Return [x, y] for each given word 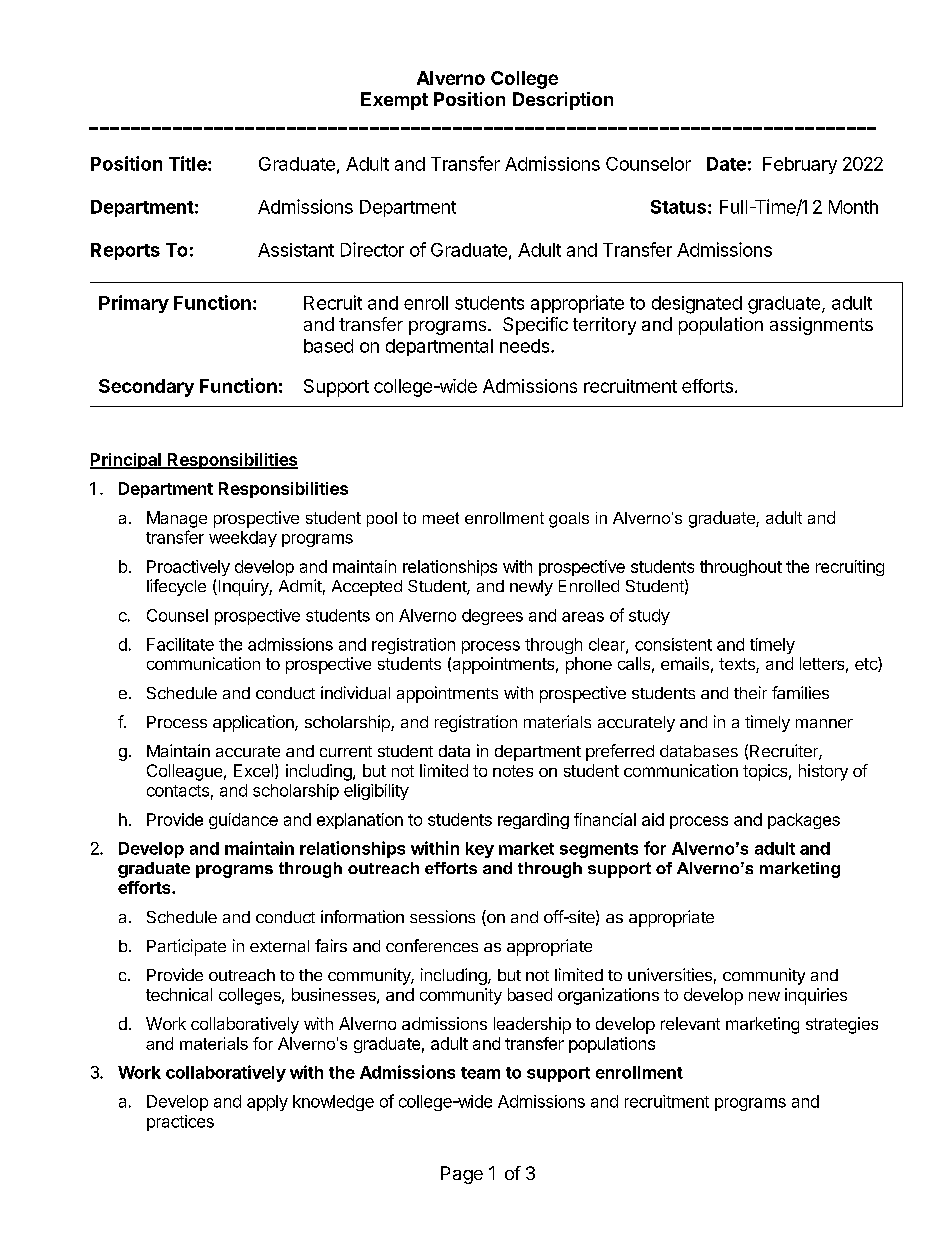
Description [563, 101]
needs [526, 346]
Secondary [146, 388]
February [800, 165]
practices [180, 1123]
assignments [821, 326]
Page [462, 1175]
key [480, 850]
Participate [186, 947]
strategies [842, 1025]
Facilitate [180, 644]
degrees [492, 617]
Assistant [296, 250]
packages [804, 821]
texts [738, 665]
